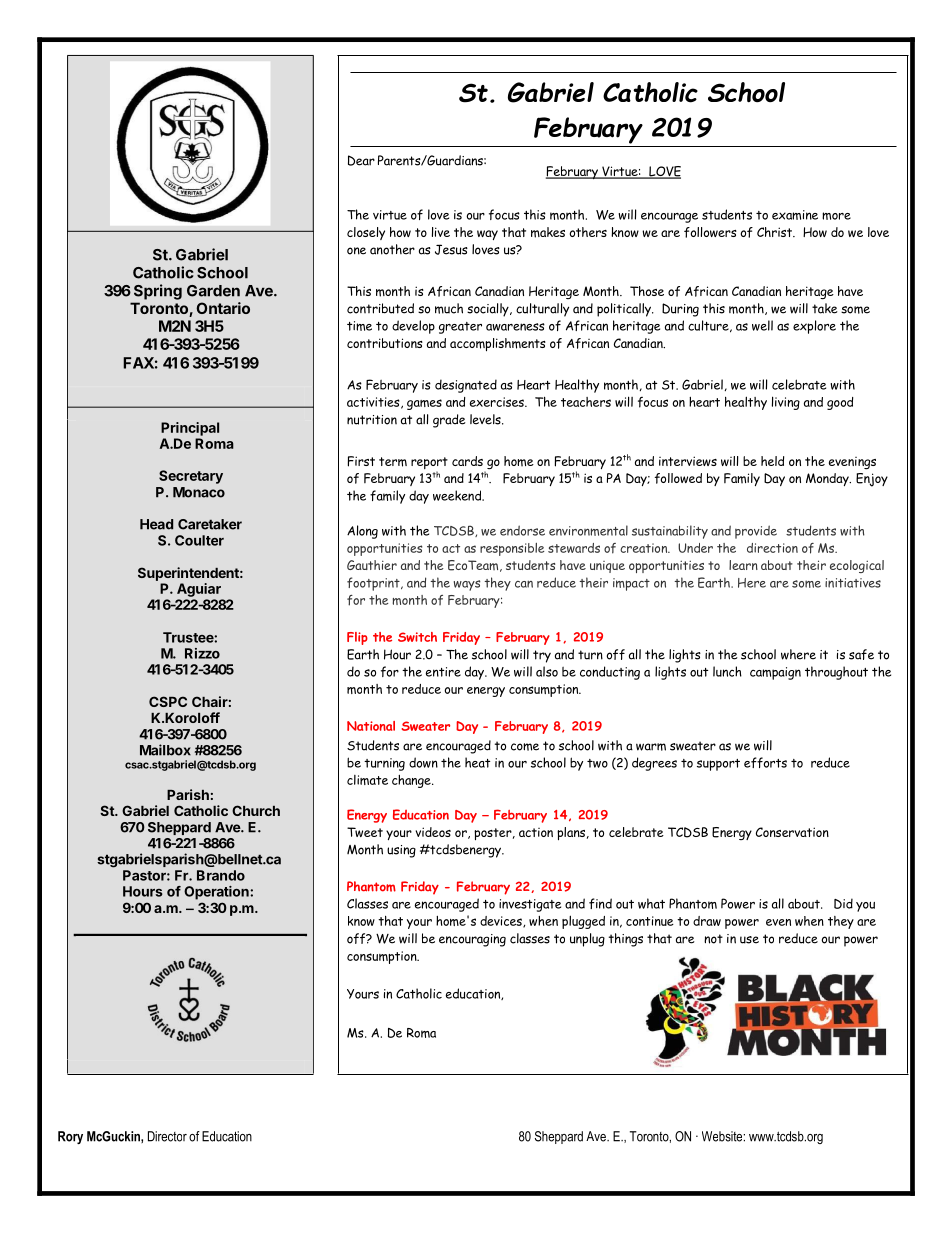 This document has height=1233, width=952. Describe the element at coordinates (433, 832) in the document. I see `videos` at that location.
